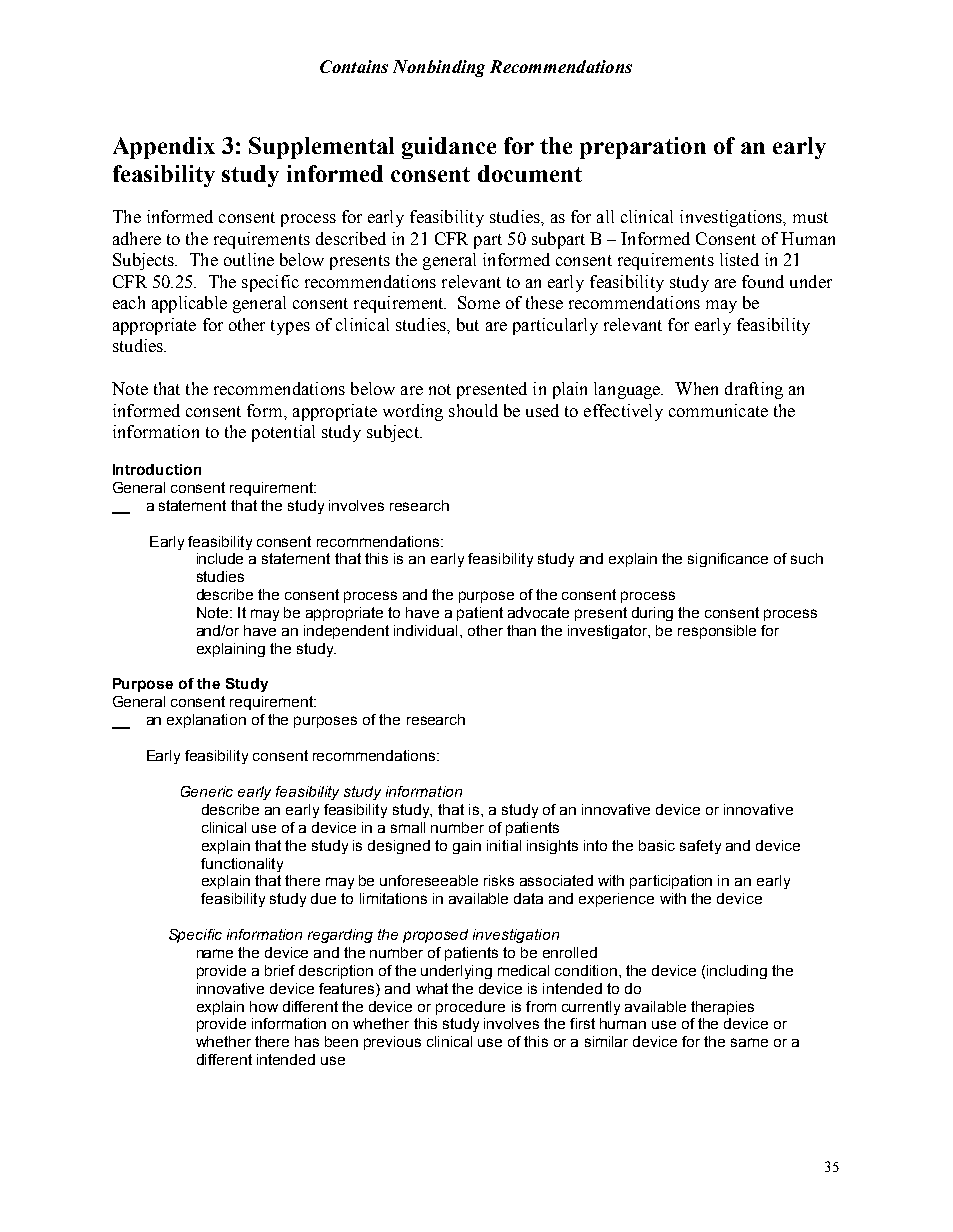 The width and height of the screenshot is (953, 1232). Describe the element at coordinates (207, 791) in the screenshot. I see `Generic` at that location.
